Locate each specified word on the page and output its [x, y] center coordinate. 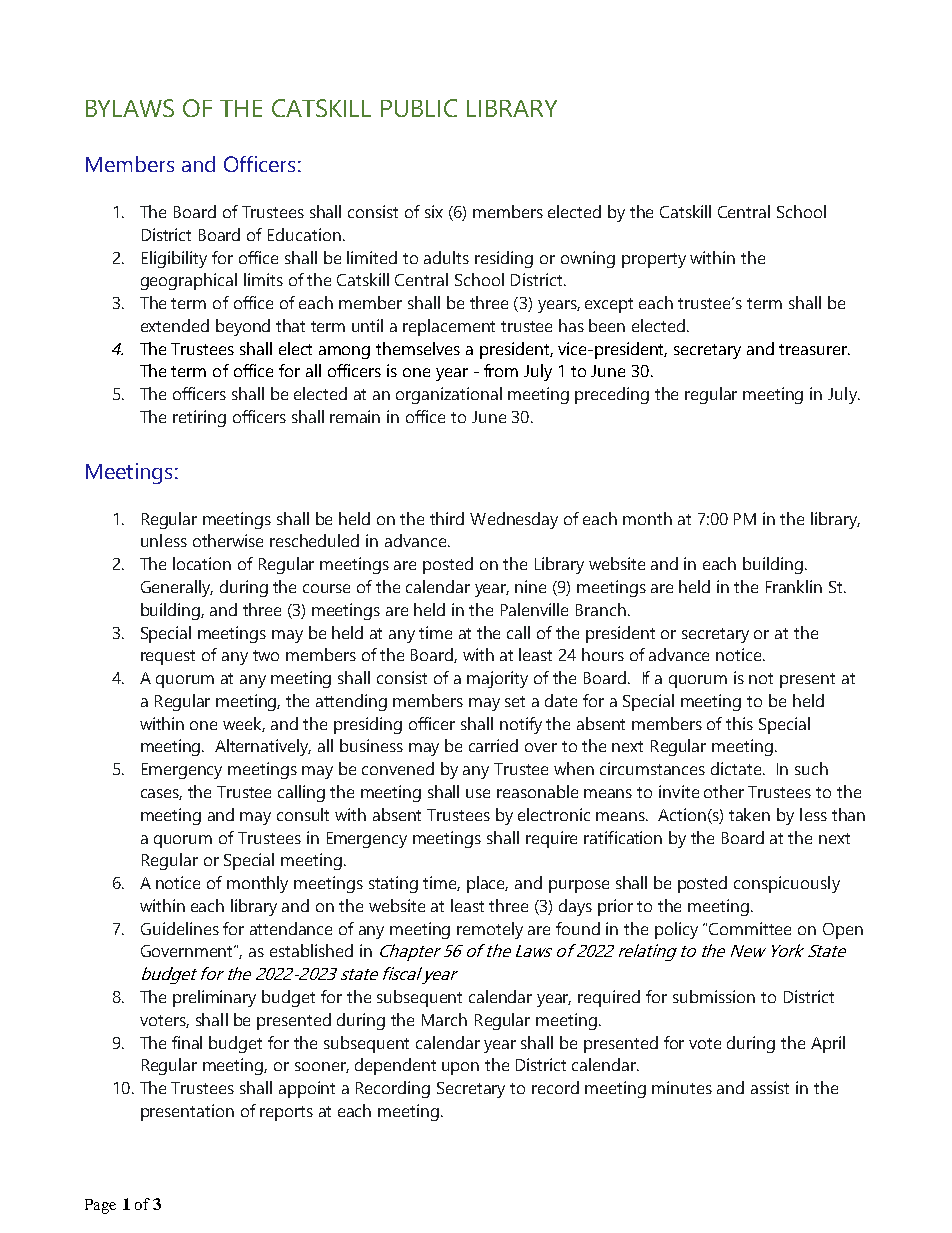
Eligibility [174, 259]
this [739, 723]
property [654, 260]
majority [497, 679]
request [168, 657]
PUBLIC [419, 108]
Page [100, 1206]
